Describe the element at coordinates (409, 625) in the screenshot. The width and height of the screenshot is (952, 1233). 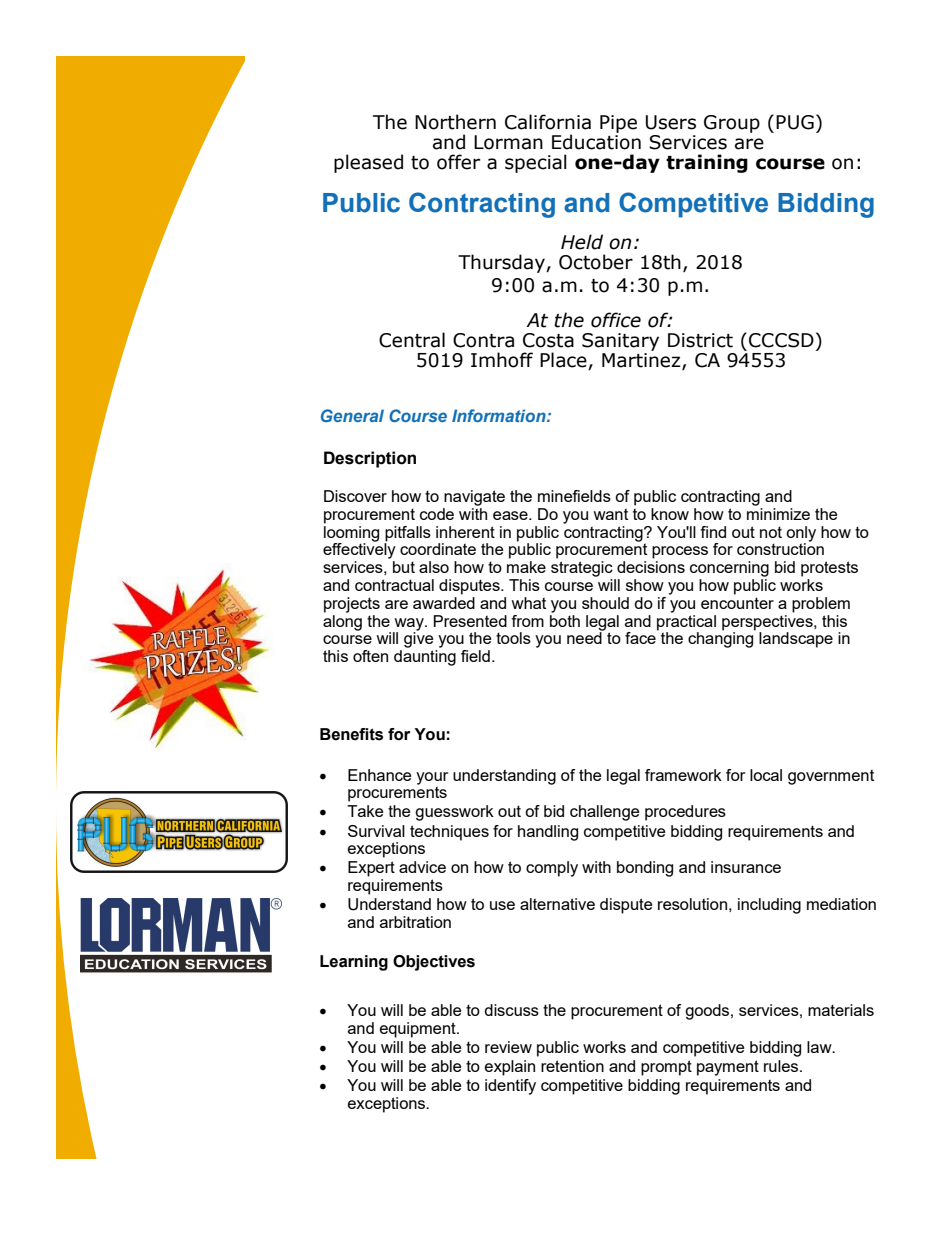
I see `way` at that location.
